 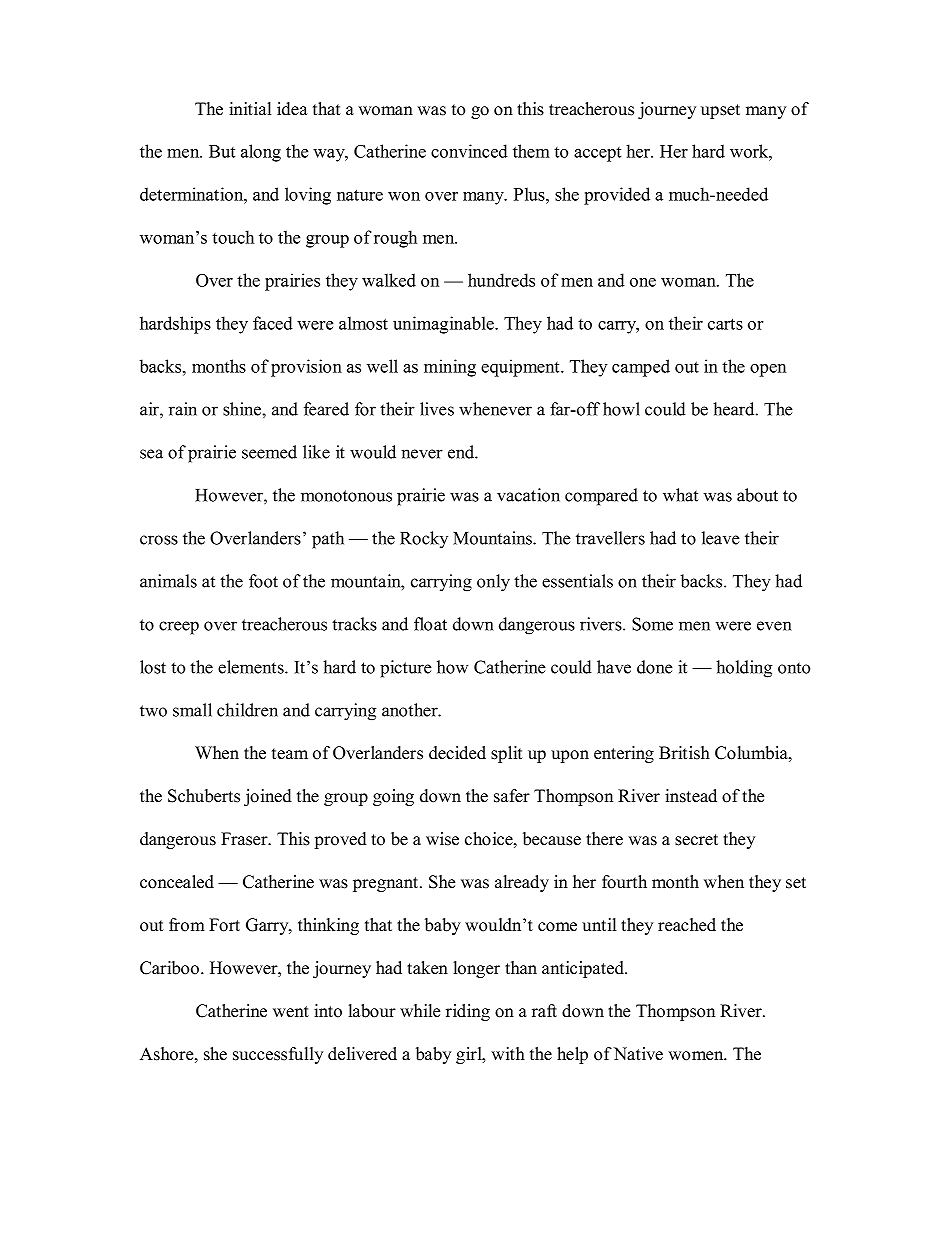 I want to click on riding, so click(x=468, y=1012).
